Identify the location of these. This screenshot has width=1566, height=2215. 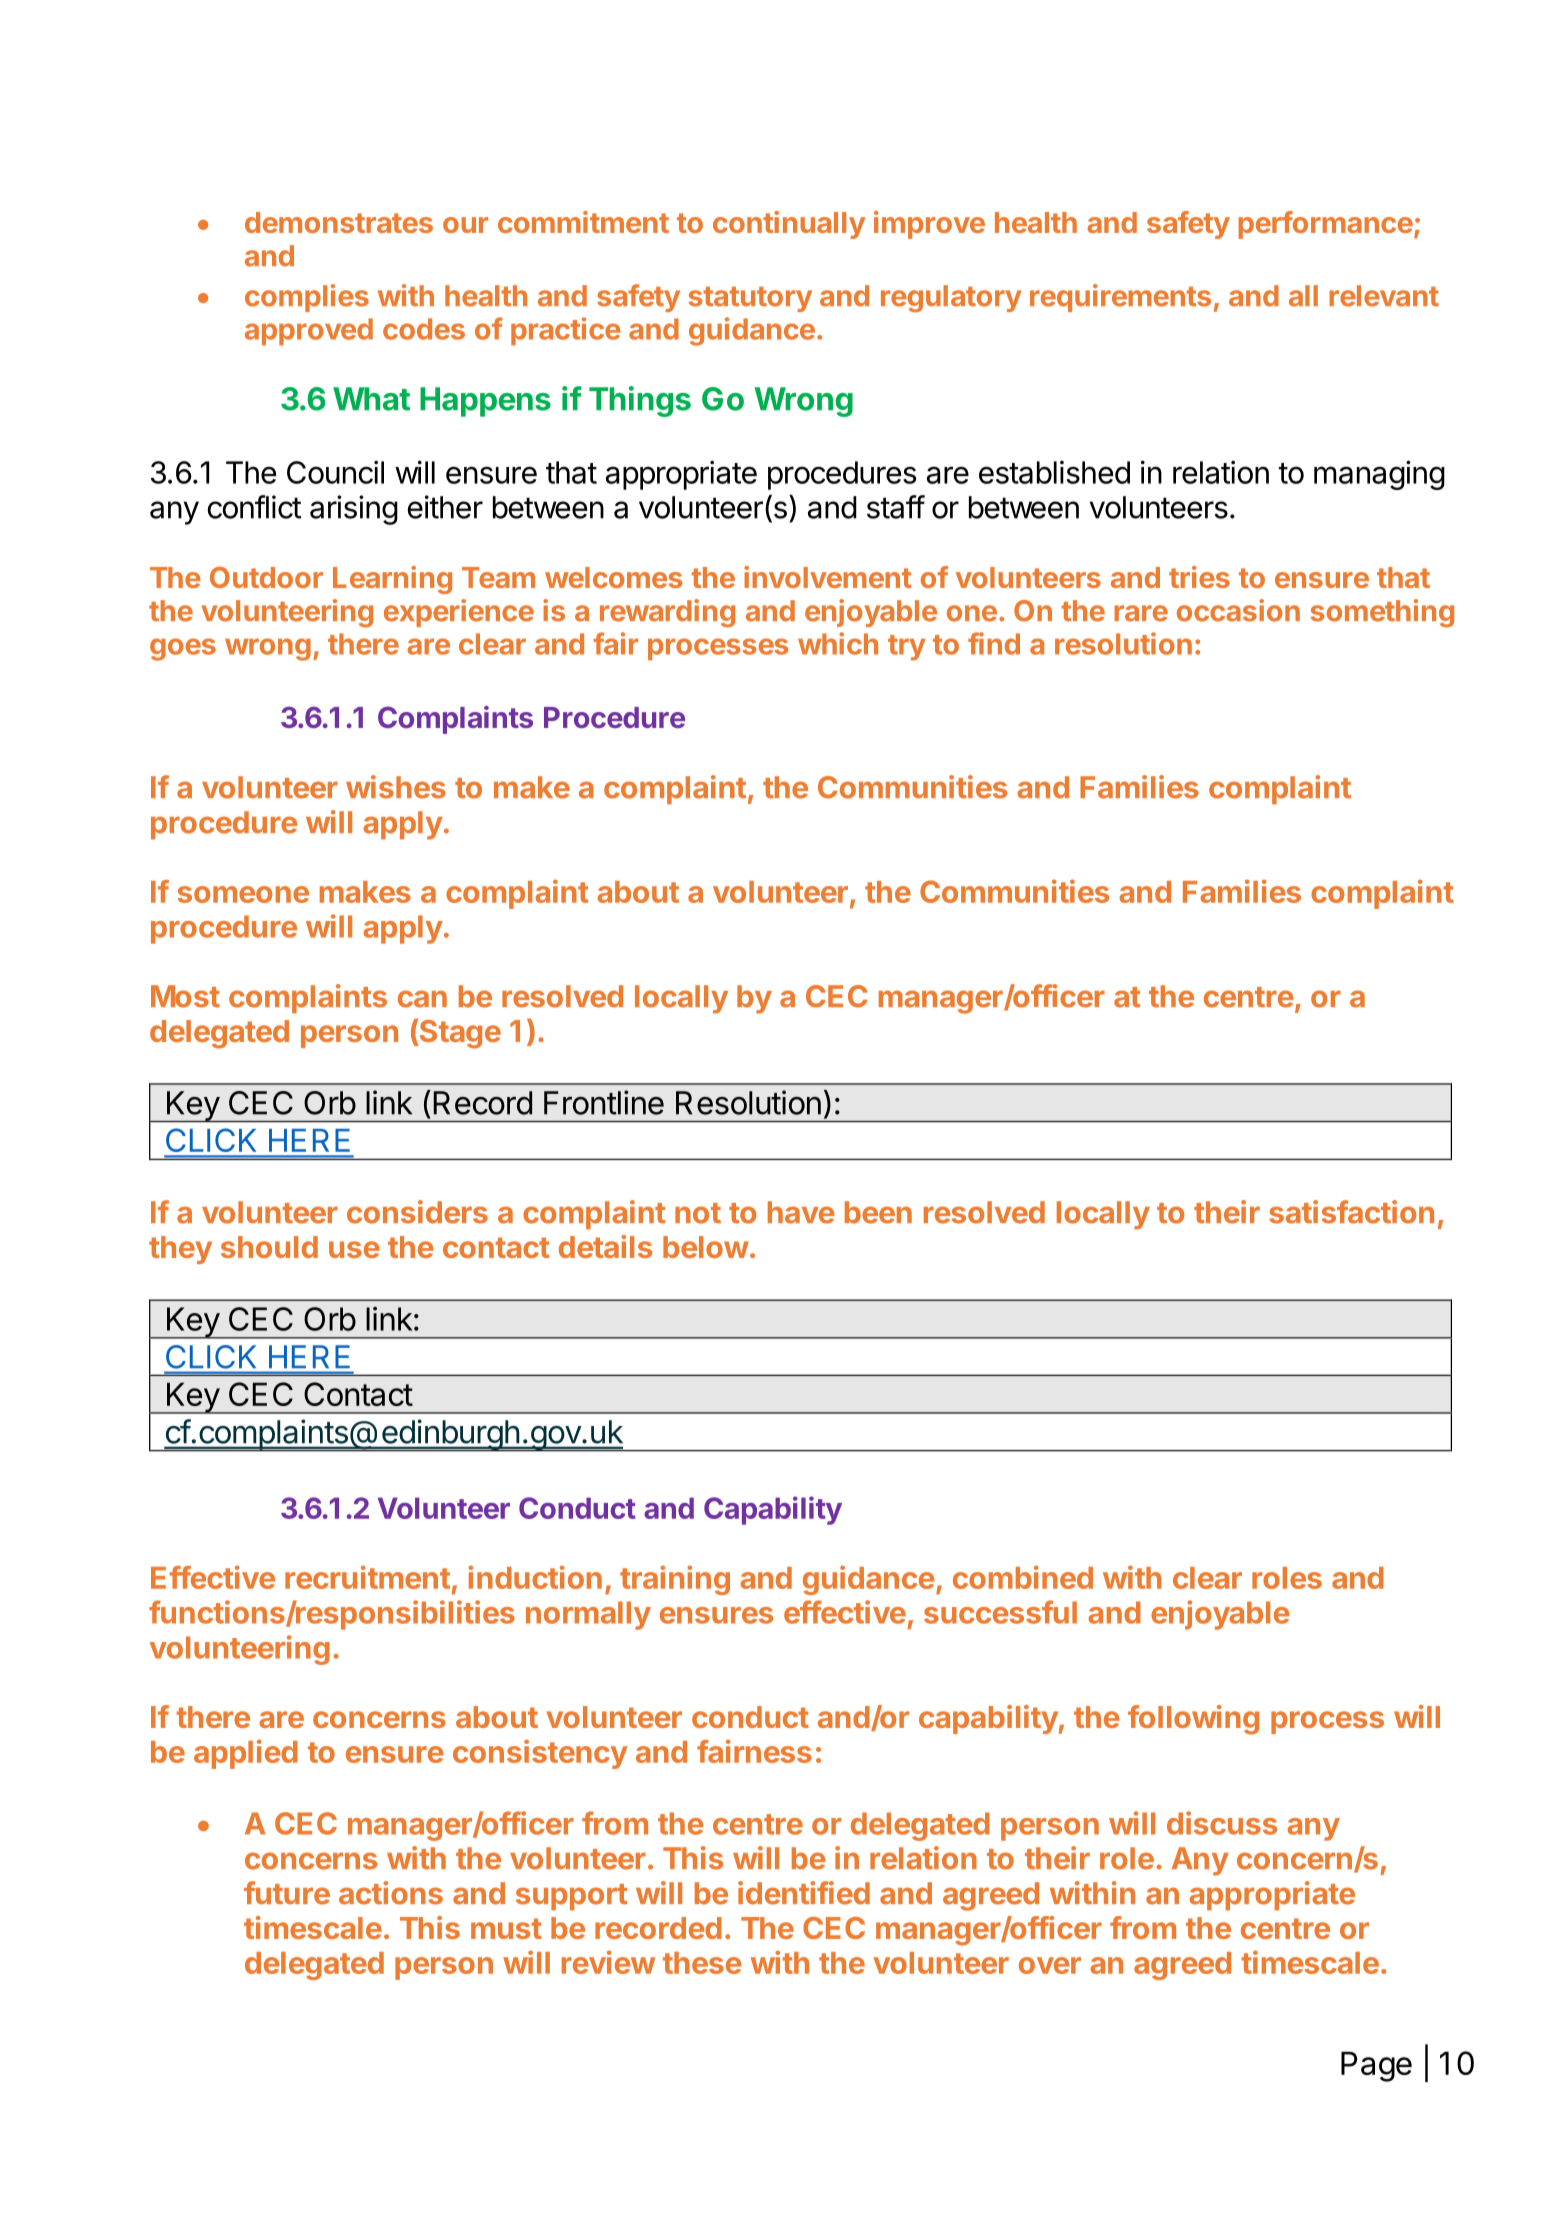
(702, 1963).
